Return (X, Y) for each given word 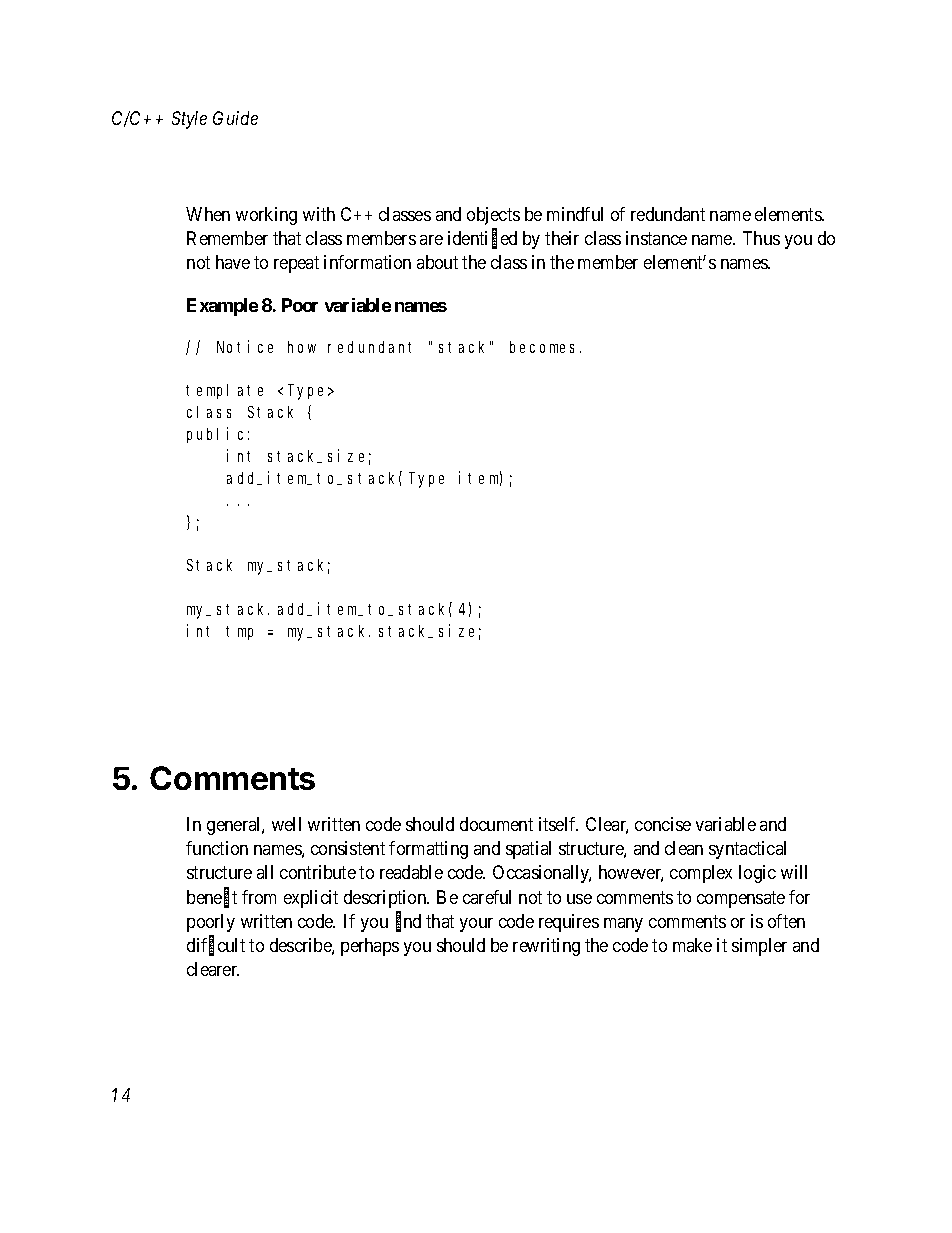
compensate (741, 899)
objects (493, 216)
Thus (761, 238)
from (259, 897)
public (215, 435)
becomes (545, 347)
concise (663, 824)
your (476, 925)
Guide (235, 118)
